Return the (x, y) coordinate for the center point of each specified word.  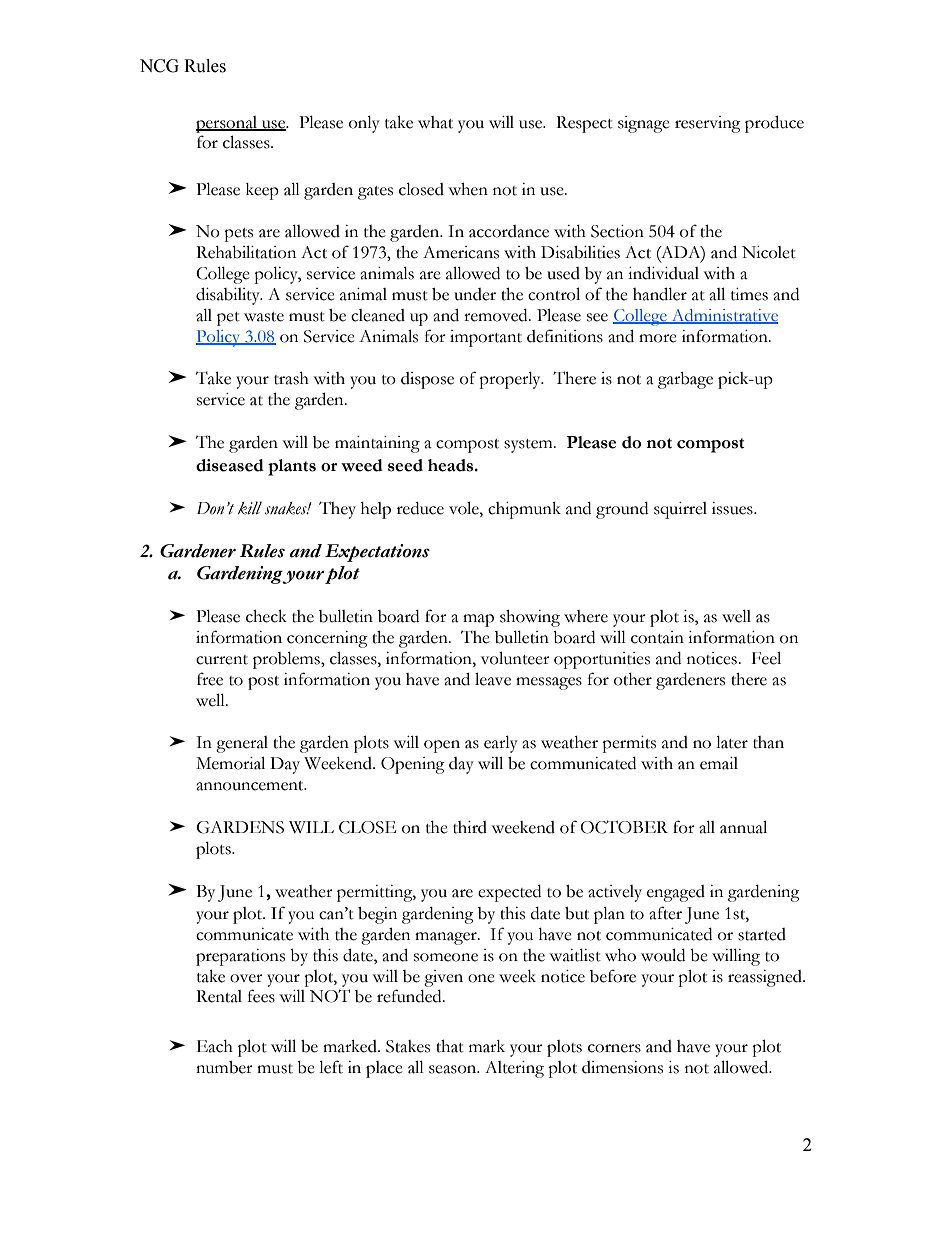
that (450, 1046)
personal (228, 126)
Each (215, 1046)
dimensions (622, 1067)
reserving (708, 124)
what (435, 122)
